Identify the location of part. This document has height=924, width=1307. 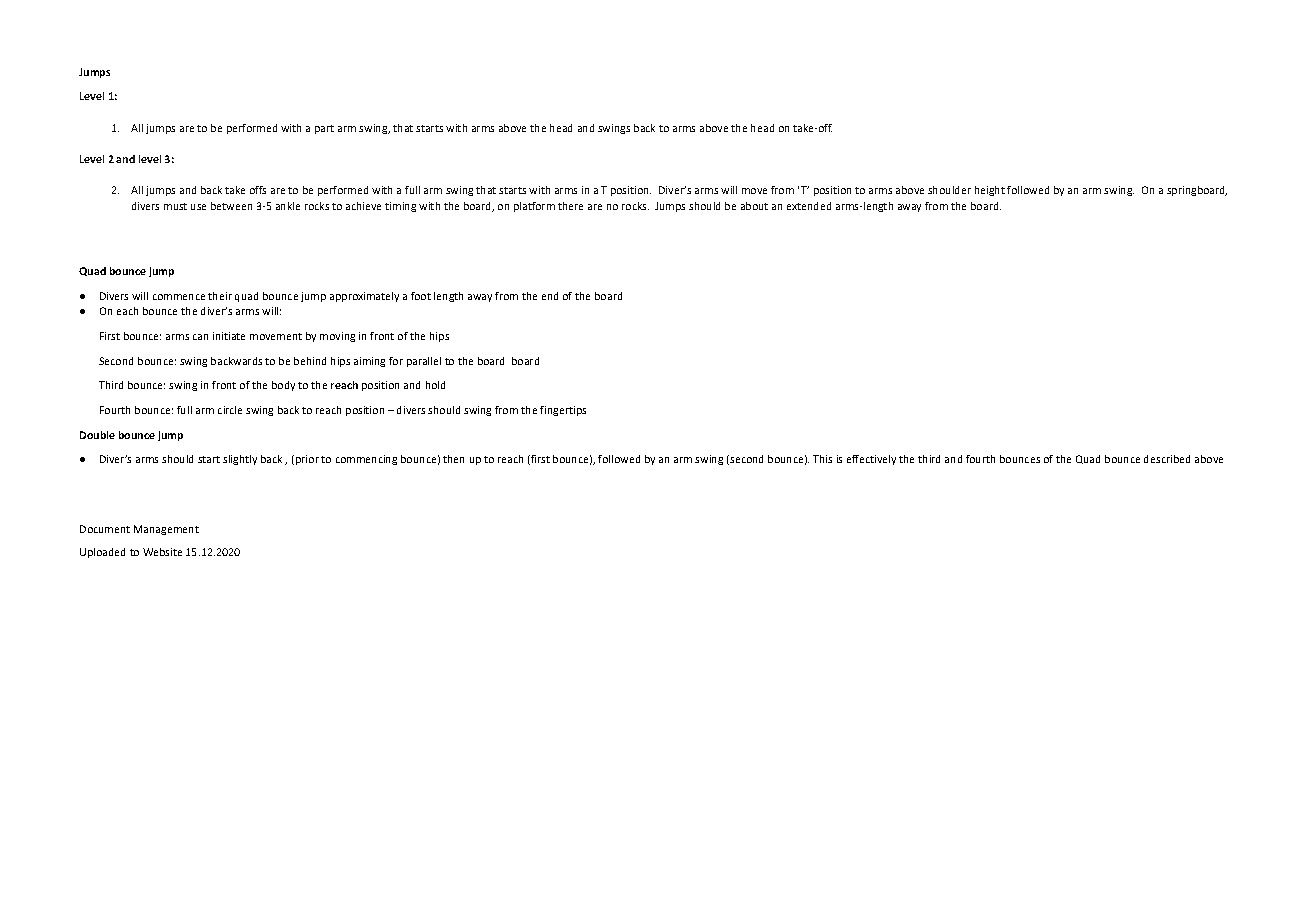
(324, 129).
